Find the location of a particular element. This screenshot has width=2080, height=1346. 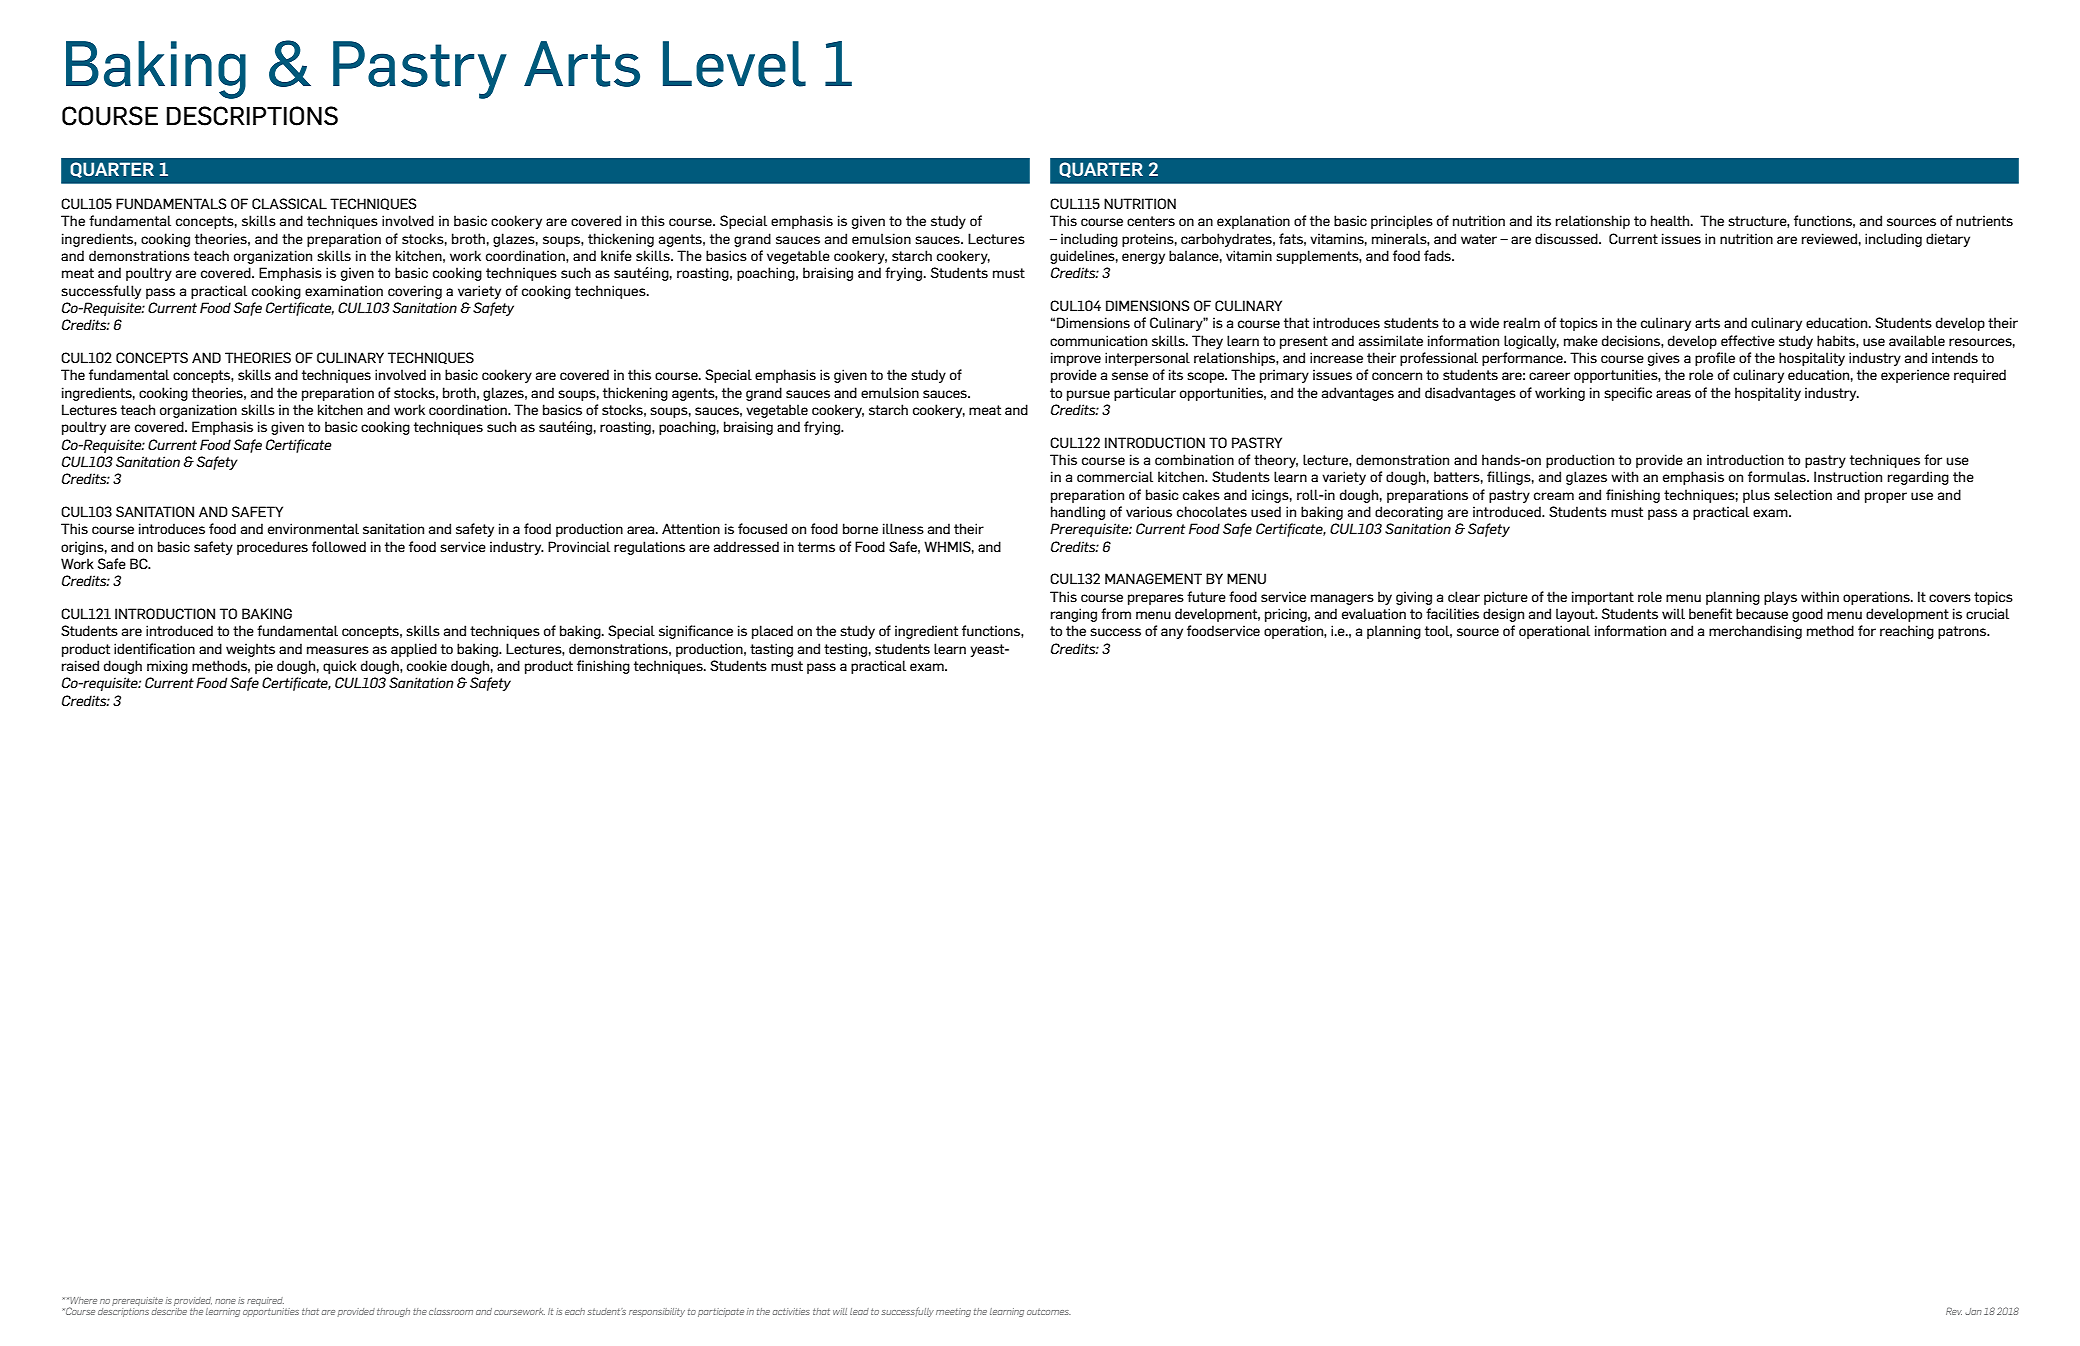

outcomes is located at coordinates (1048, 1312).
